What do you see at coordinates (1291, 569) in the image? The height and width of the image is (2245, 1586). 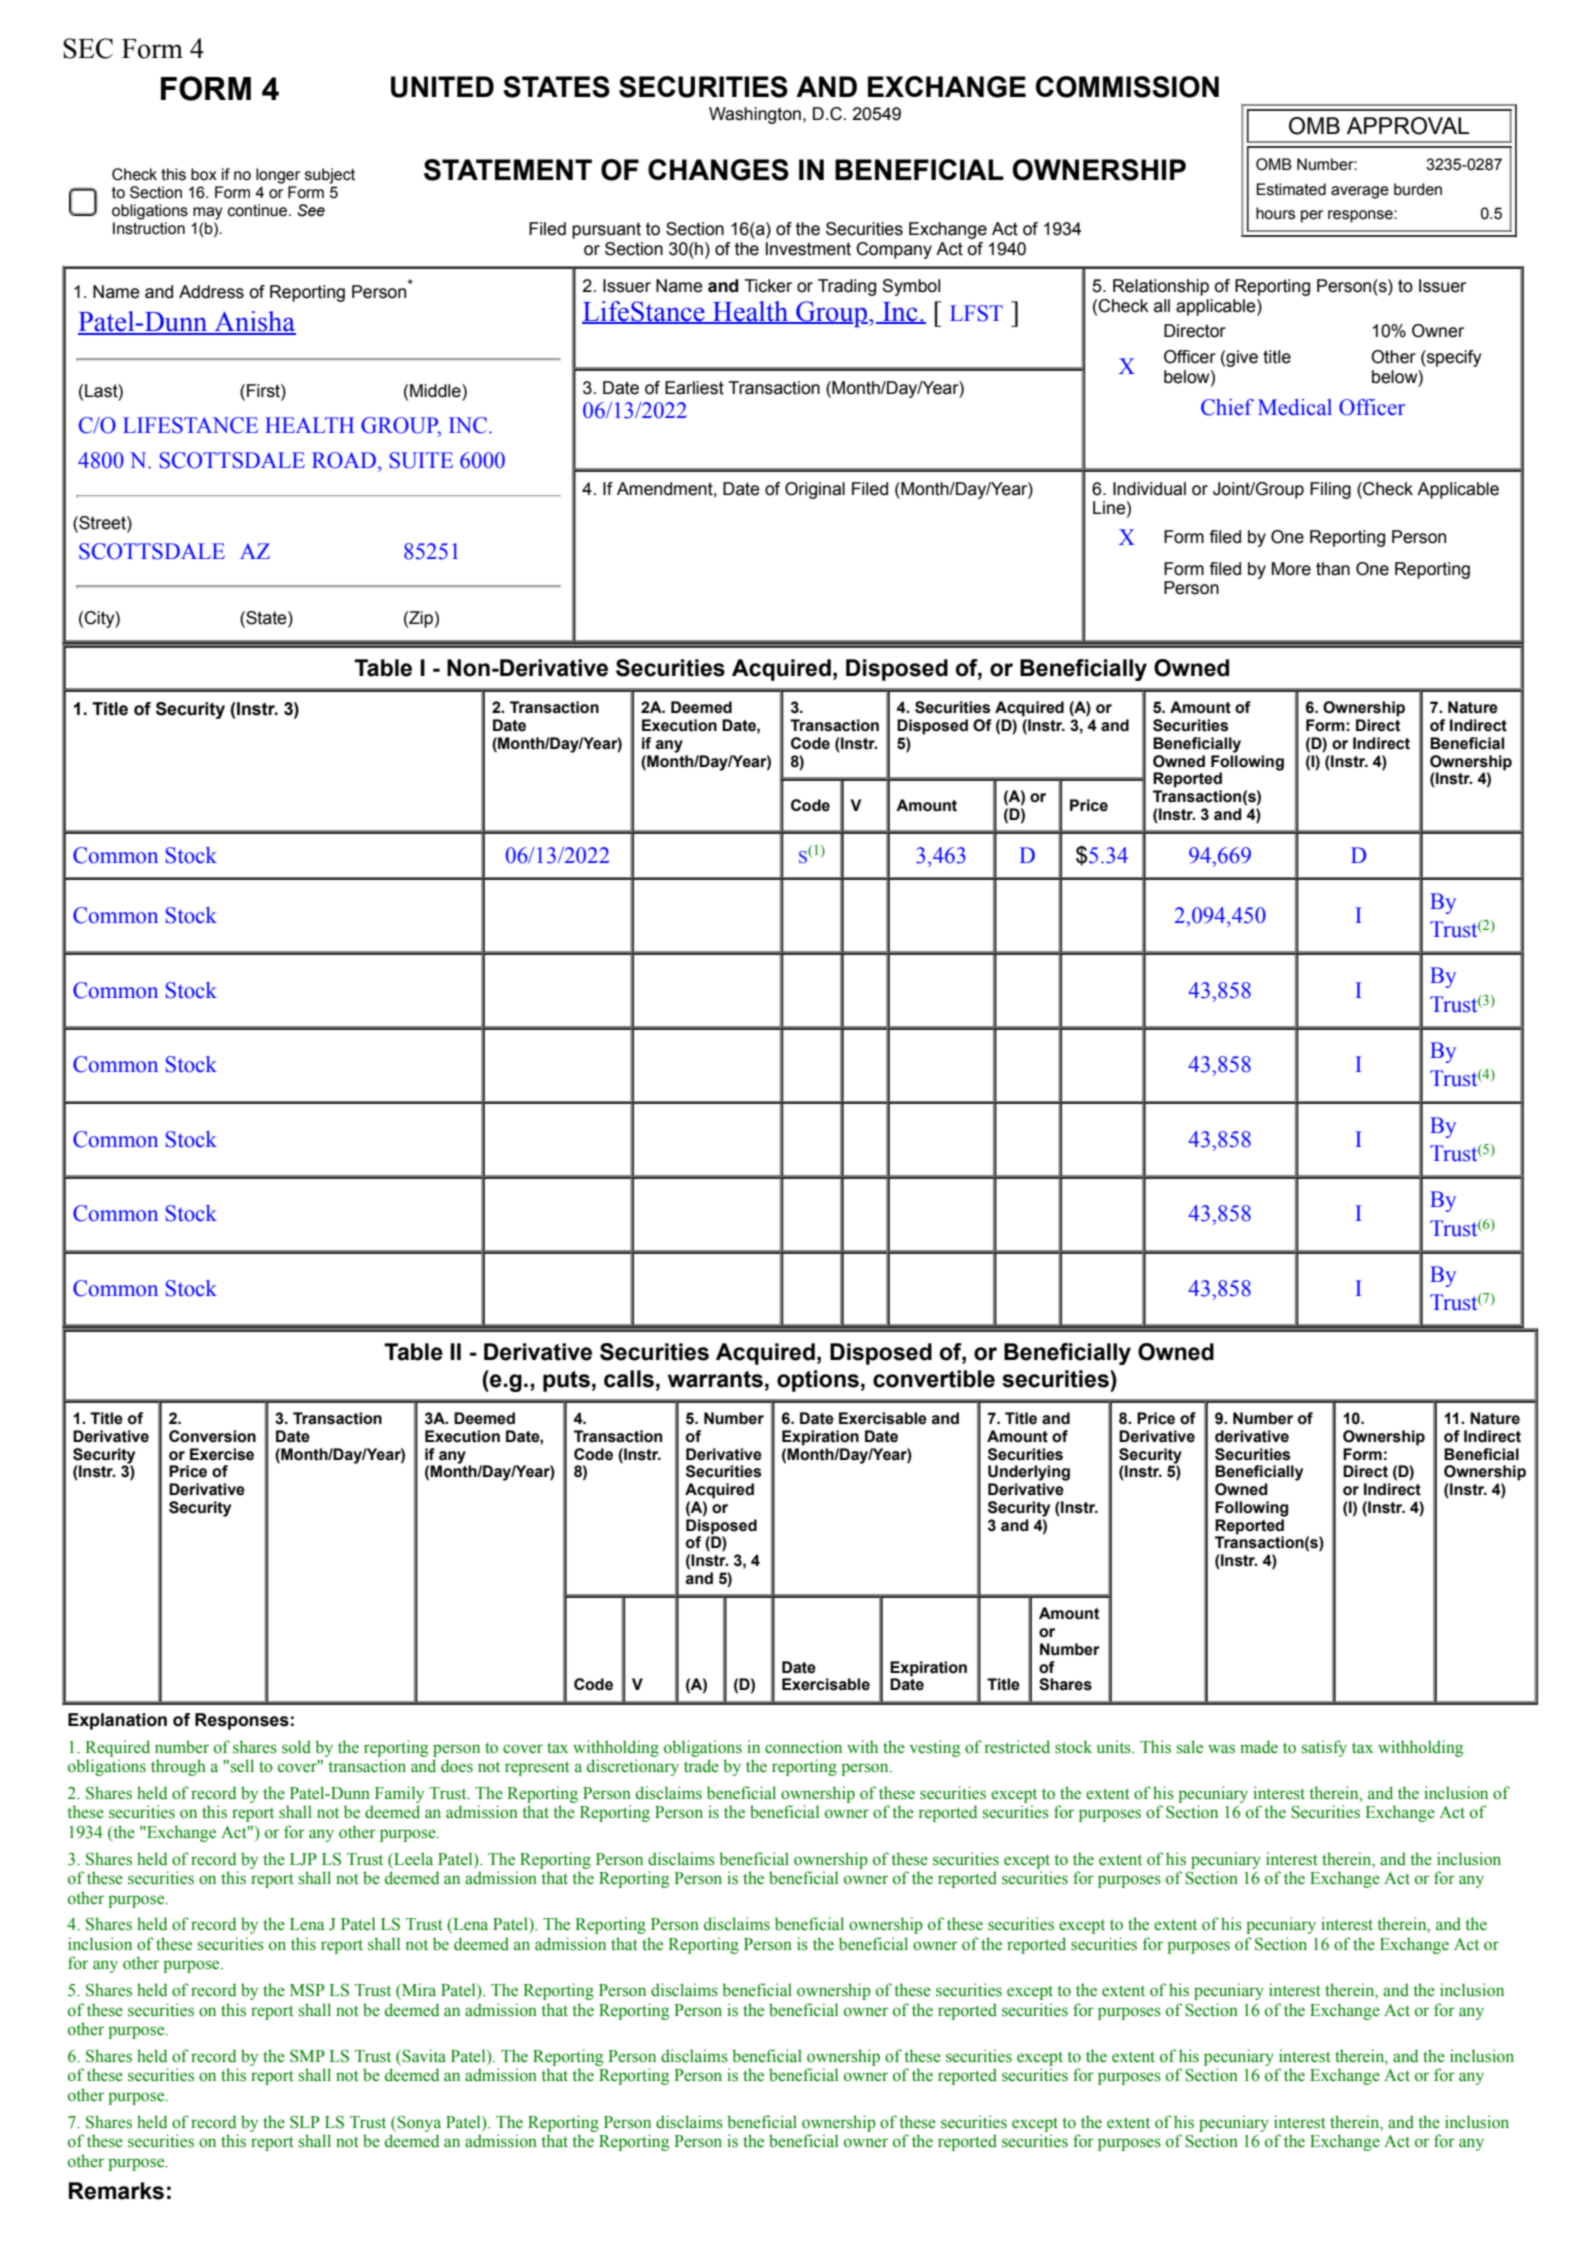 I see `More` at bounding box center [1291, 569].
